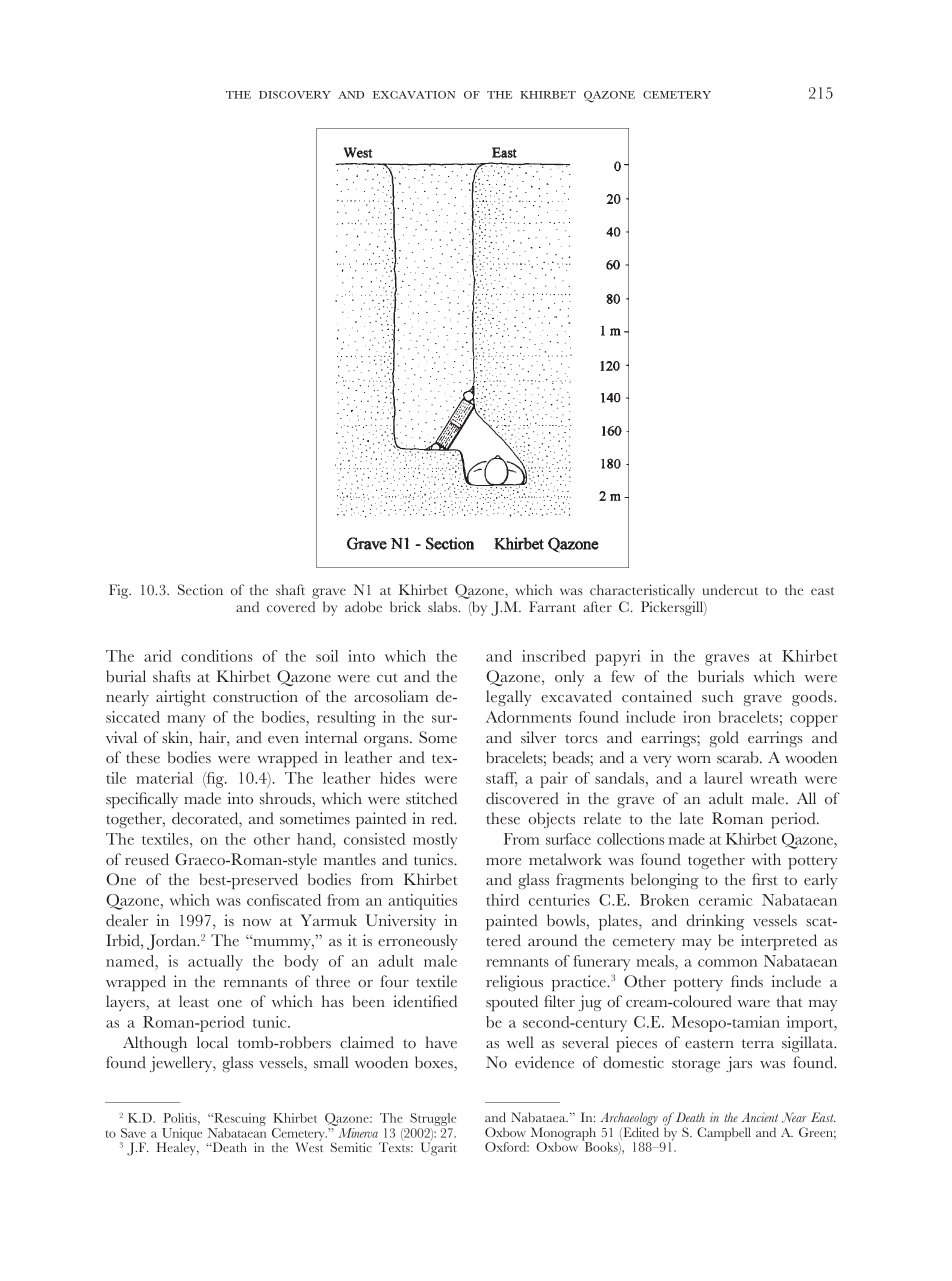  I want to click on Unique, so click(182, 1136).
